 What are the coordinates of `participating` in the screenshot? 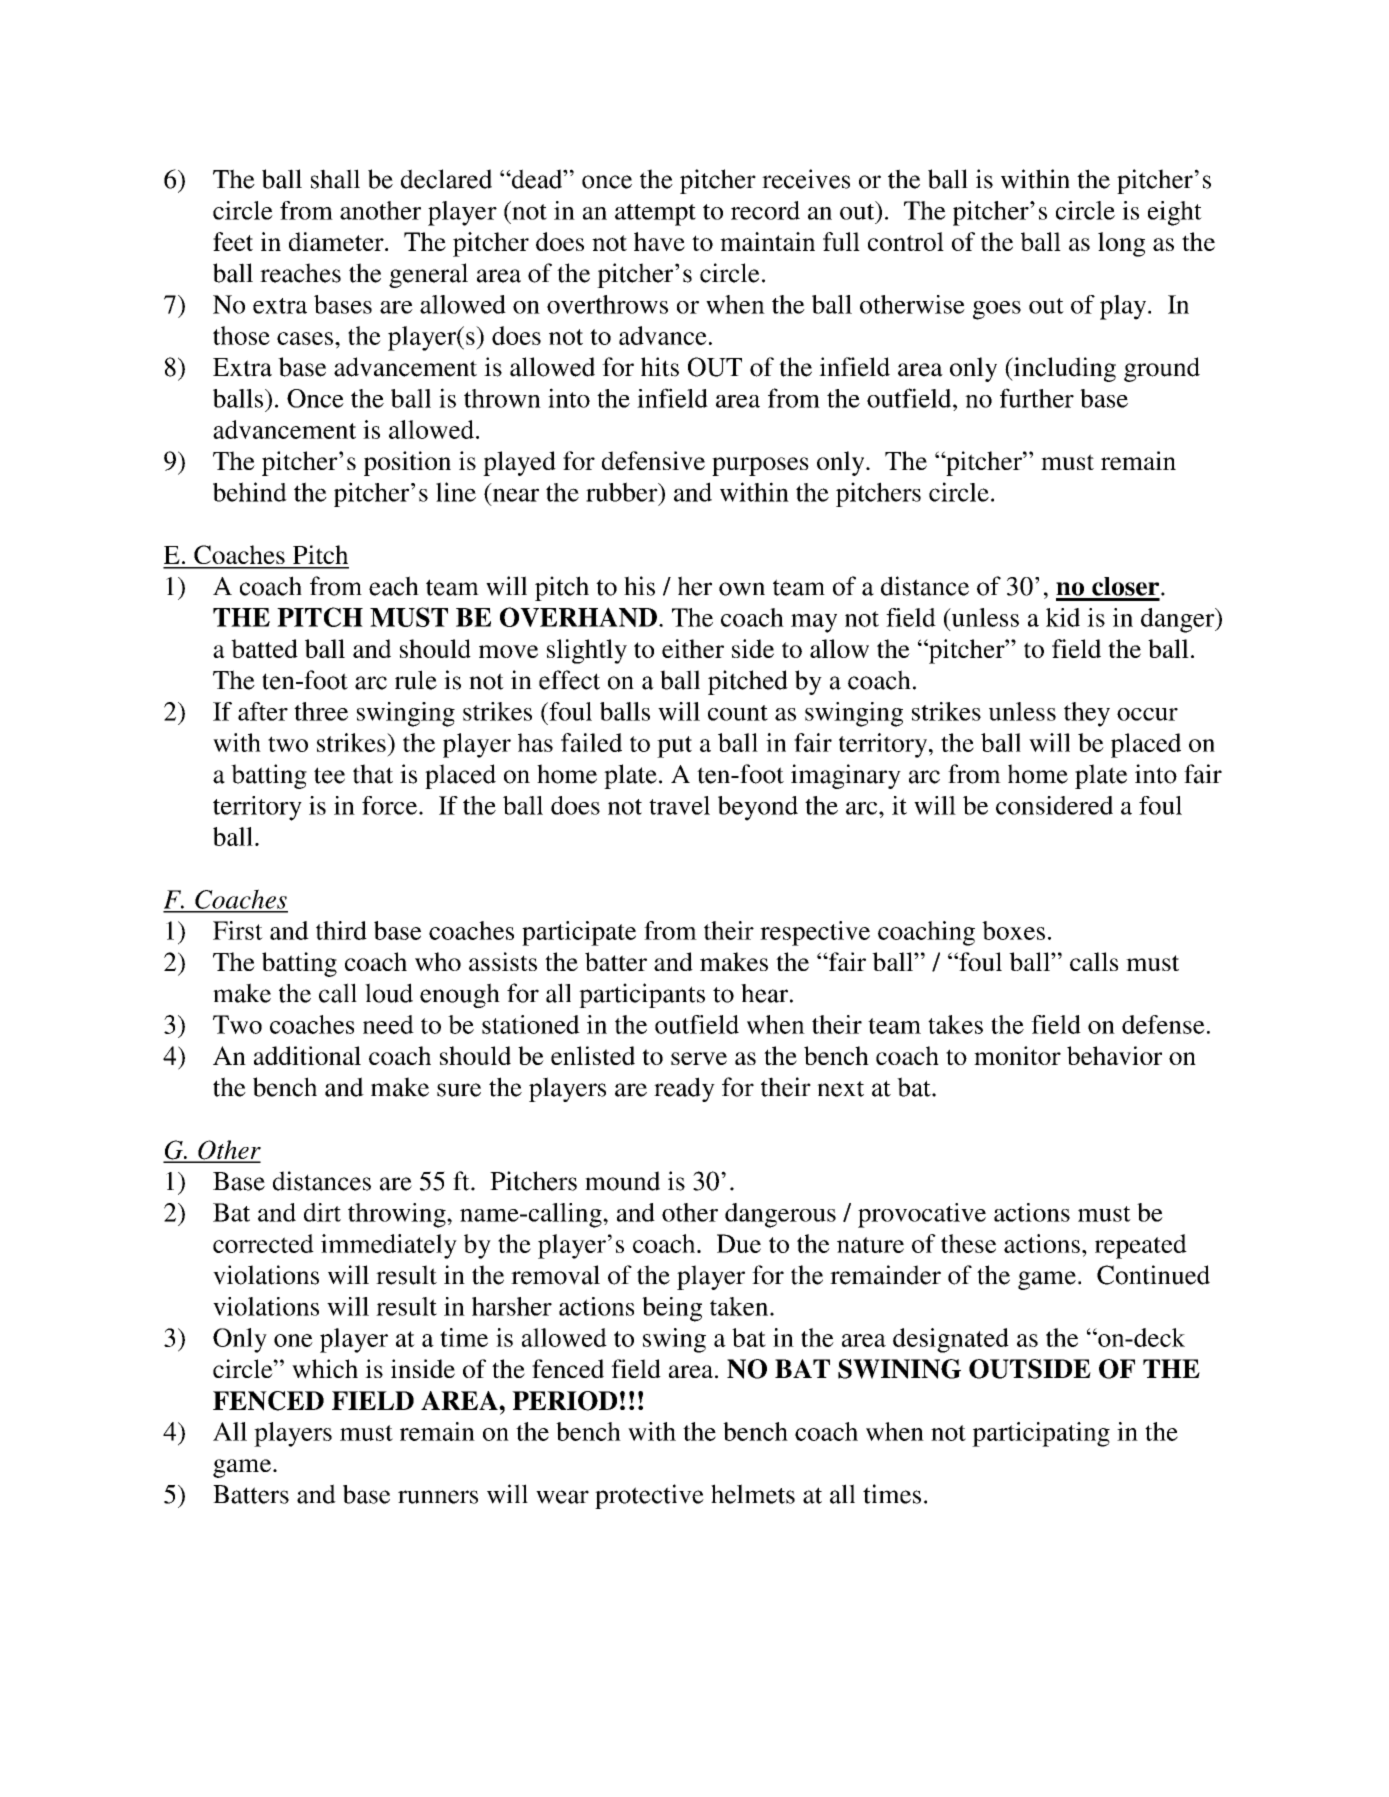 It's located at (1041, 1434).
